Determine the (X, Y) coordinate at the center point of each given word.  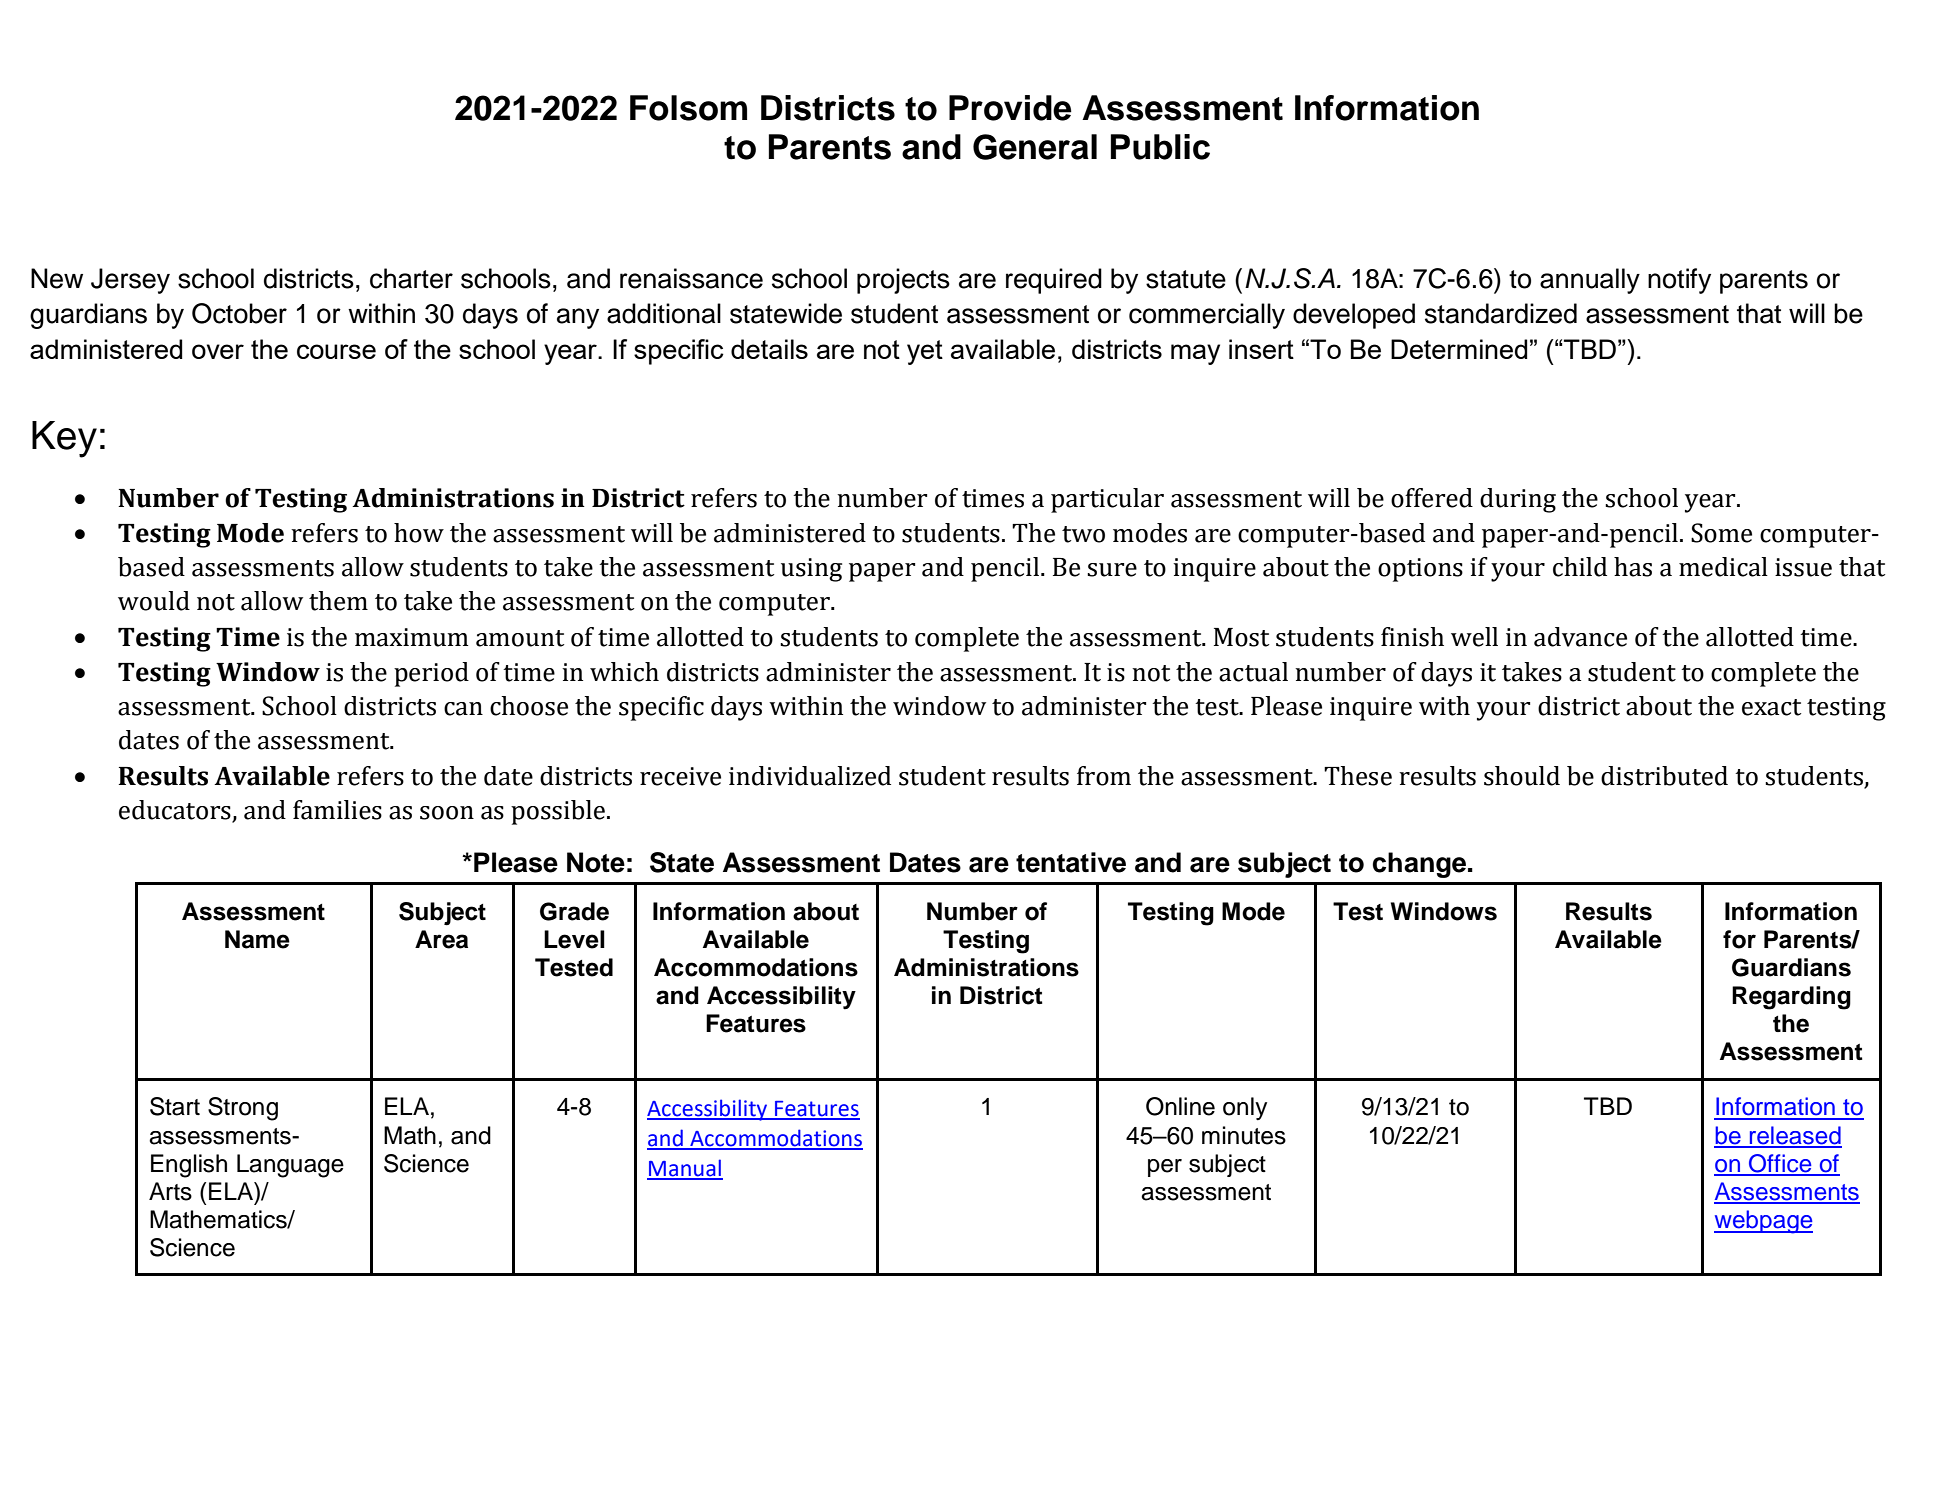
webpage (1763, 1222)
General (1035, 147)
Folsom (688, 108)
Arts (170, 1191)
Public (1160, 147)
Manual (685, 1169)
